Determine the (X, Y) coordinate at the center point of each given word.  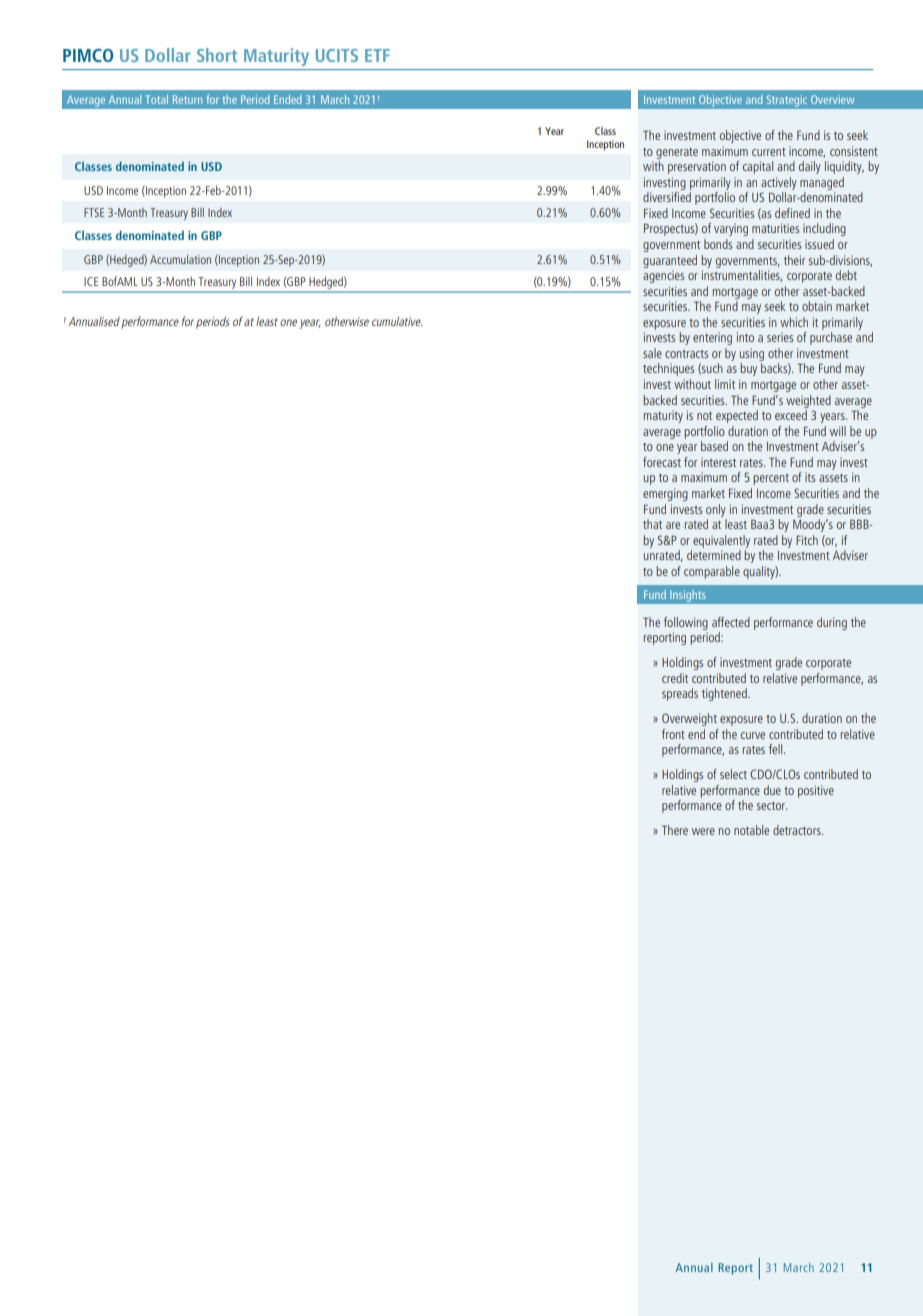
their (794, 260)
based (714, 446)
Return (187, 99)
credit (675, 678)
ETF (377, 55)
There (675, 830)
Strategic (786, 101)
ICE (91, 281)
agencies (663, 277)
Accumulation (180, 259)
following (686, 623)
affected (731, 622)
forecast (662, 462)
